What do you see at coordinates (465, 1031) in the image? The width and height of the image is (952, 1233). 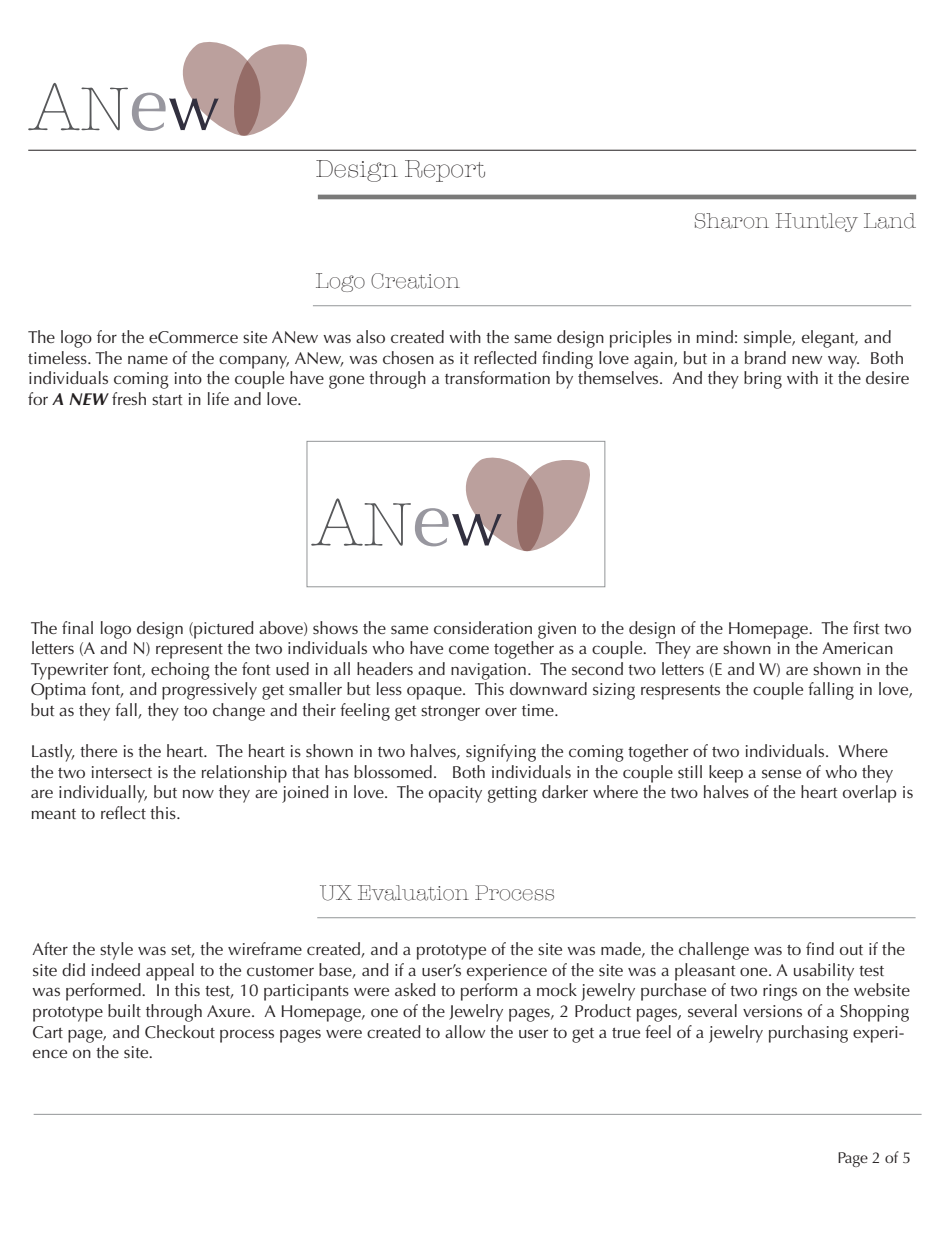 I see `allow` at bounding box center [465, 1031].
